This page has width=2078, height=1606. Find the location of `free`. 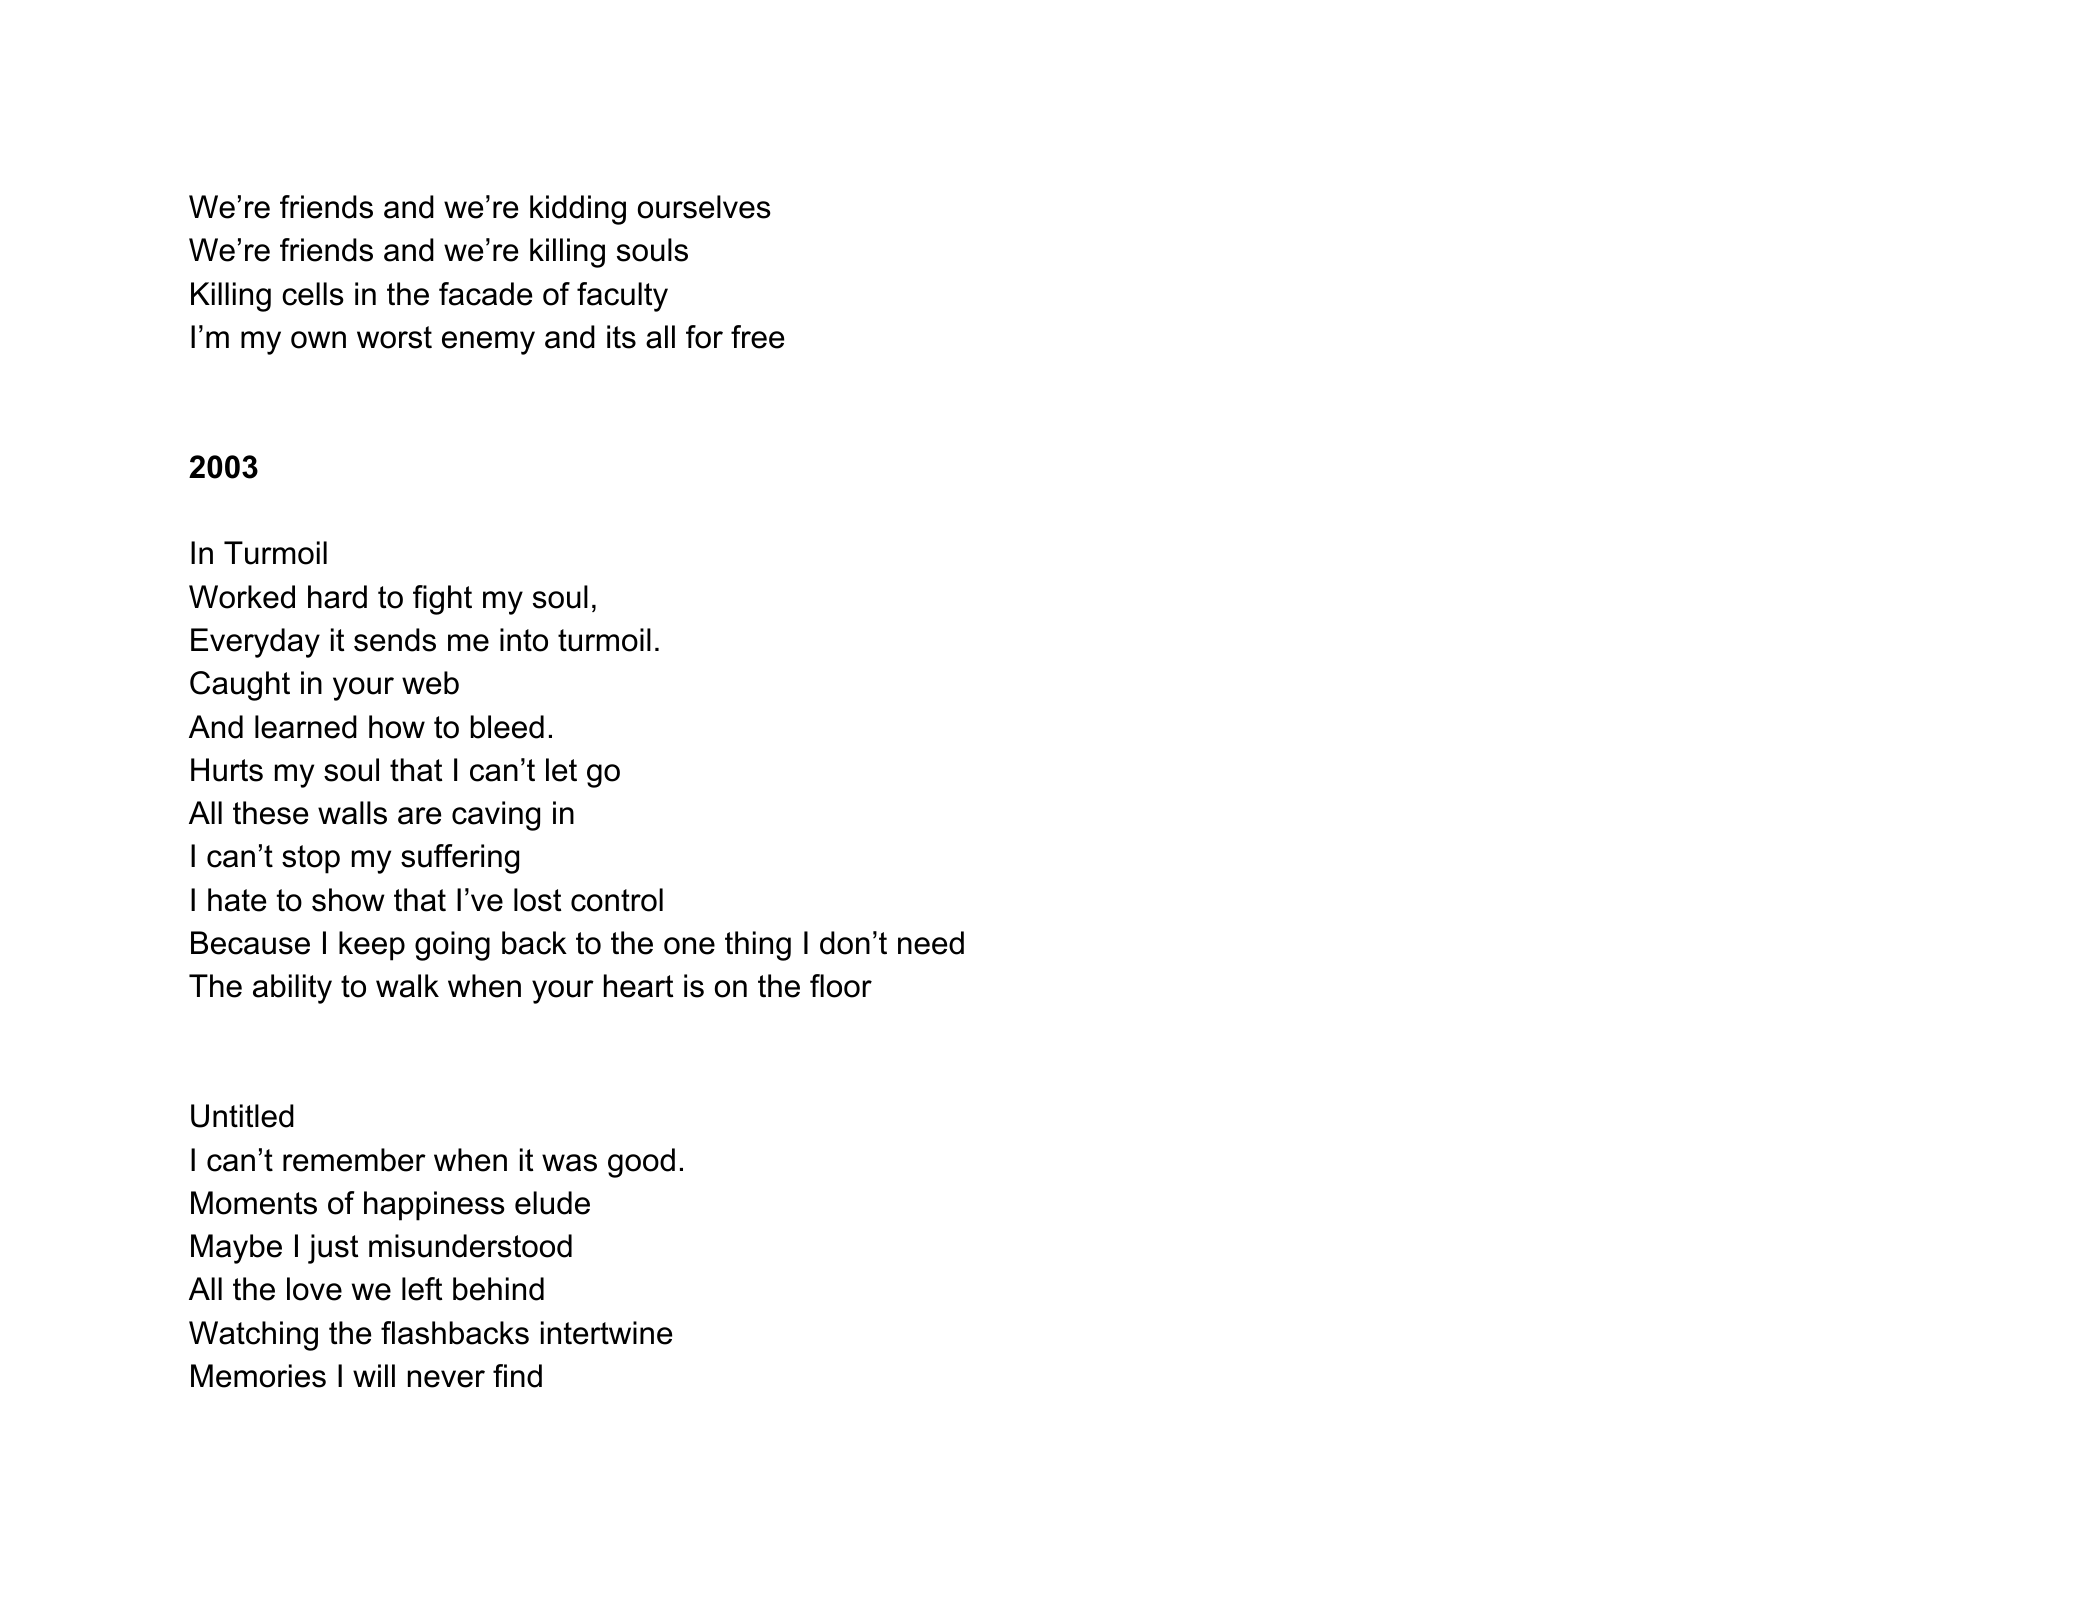

free is located at coordinates (757, 337).
